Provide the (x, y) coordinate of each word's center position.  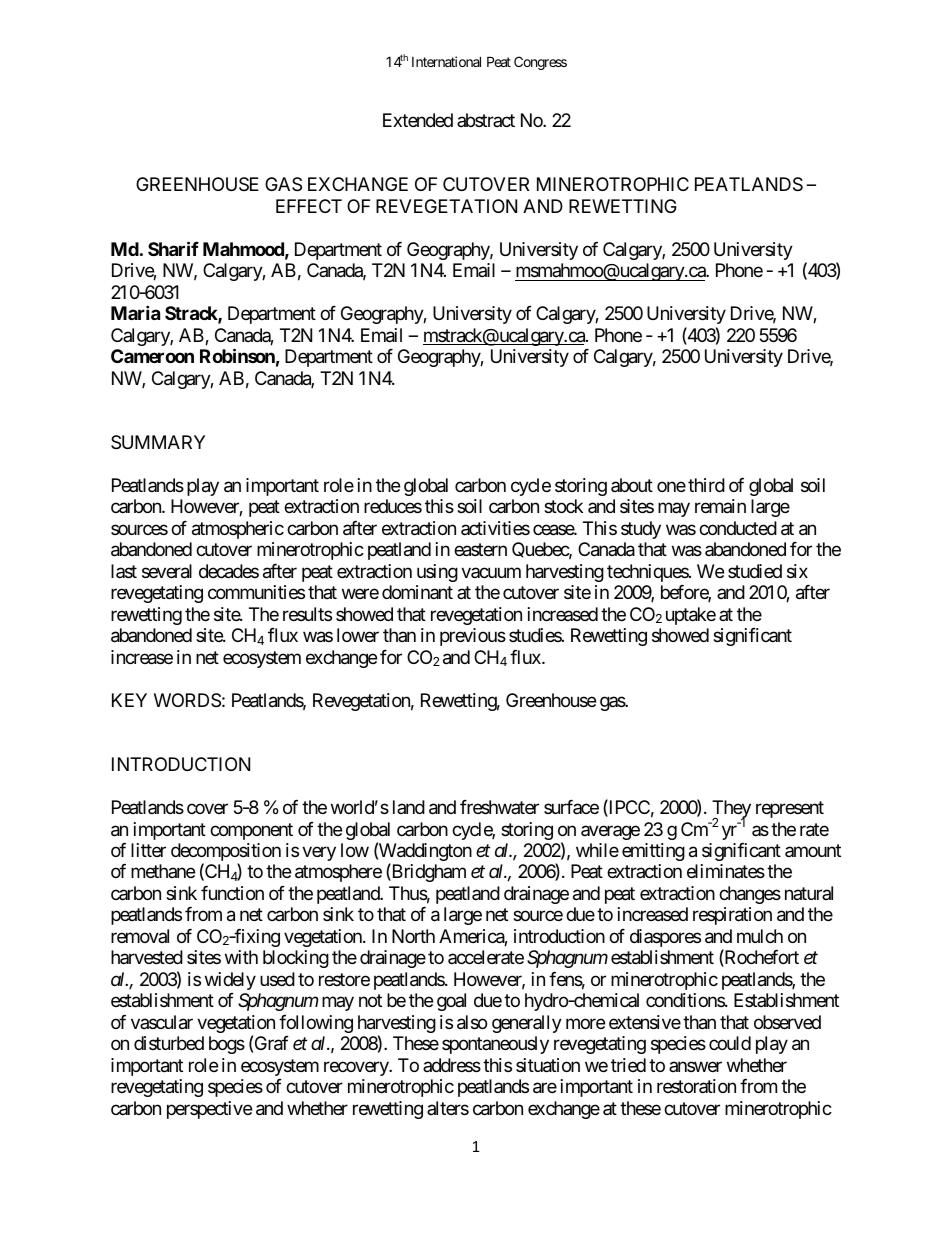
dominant (417, 592)
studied (755, 571)
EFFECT (309, 206)
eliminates (726, 871)
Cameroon (152, 356)
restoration (696, 1086)
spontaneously (495, 1045)
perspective (209, 1110)
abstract (486, 120)
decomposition (226, 853)
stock (563, 506)
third (706, 485)
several (167, 571)
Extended (418, 120)
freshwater (499, 807)
